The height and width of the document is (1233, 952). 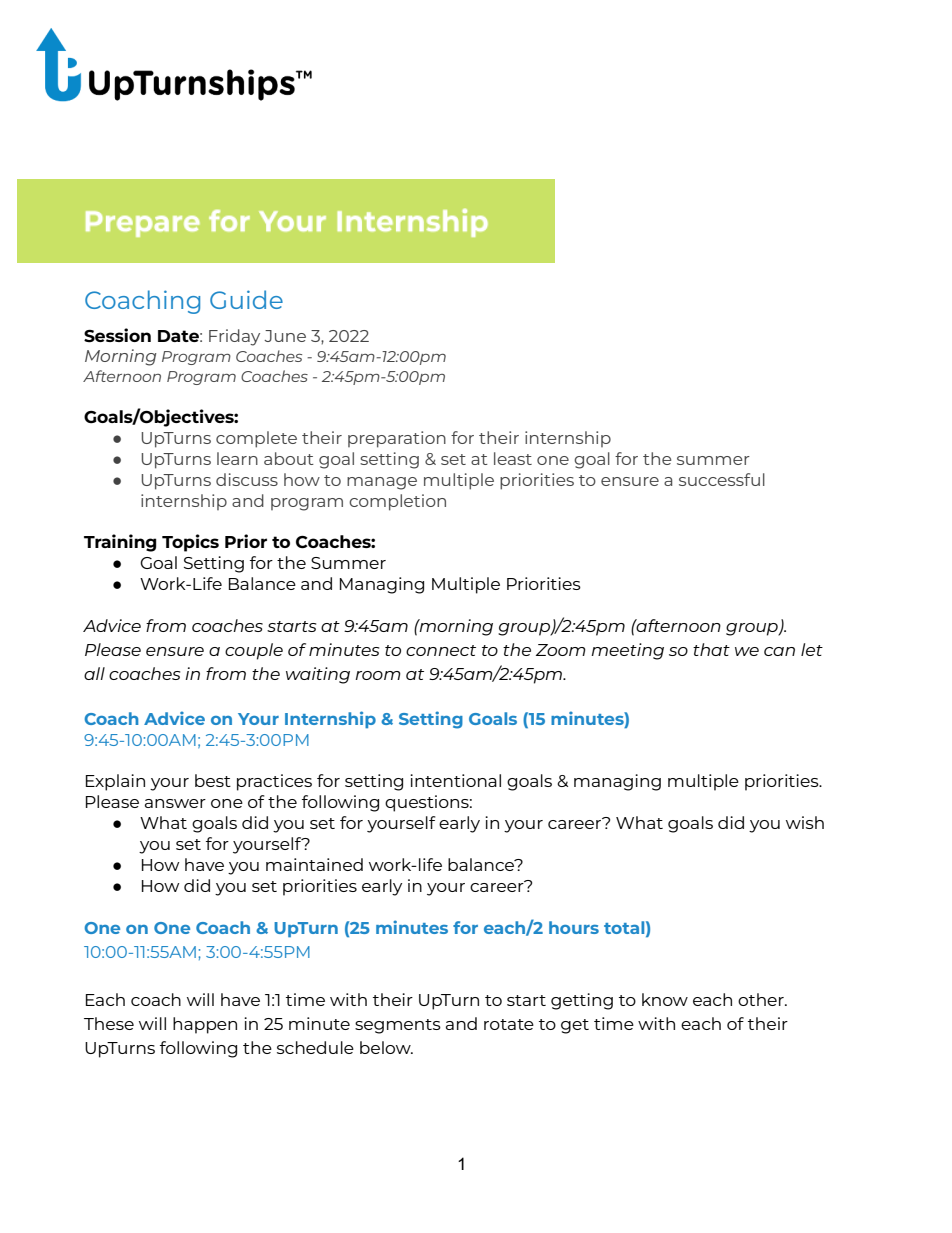 I want to click on couple, so click(x=254, y=651).
